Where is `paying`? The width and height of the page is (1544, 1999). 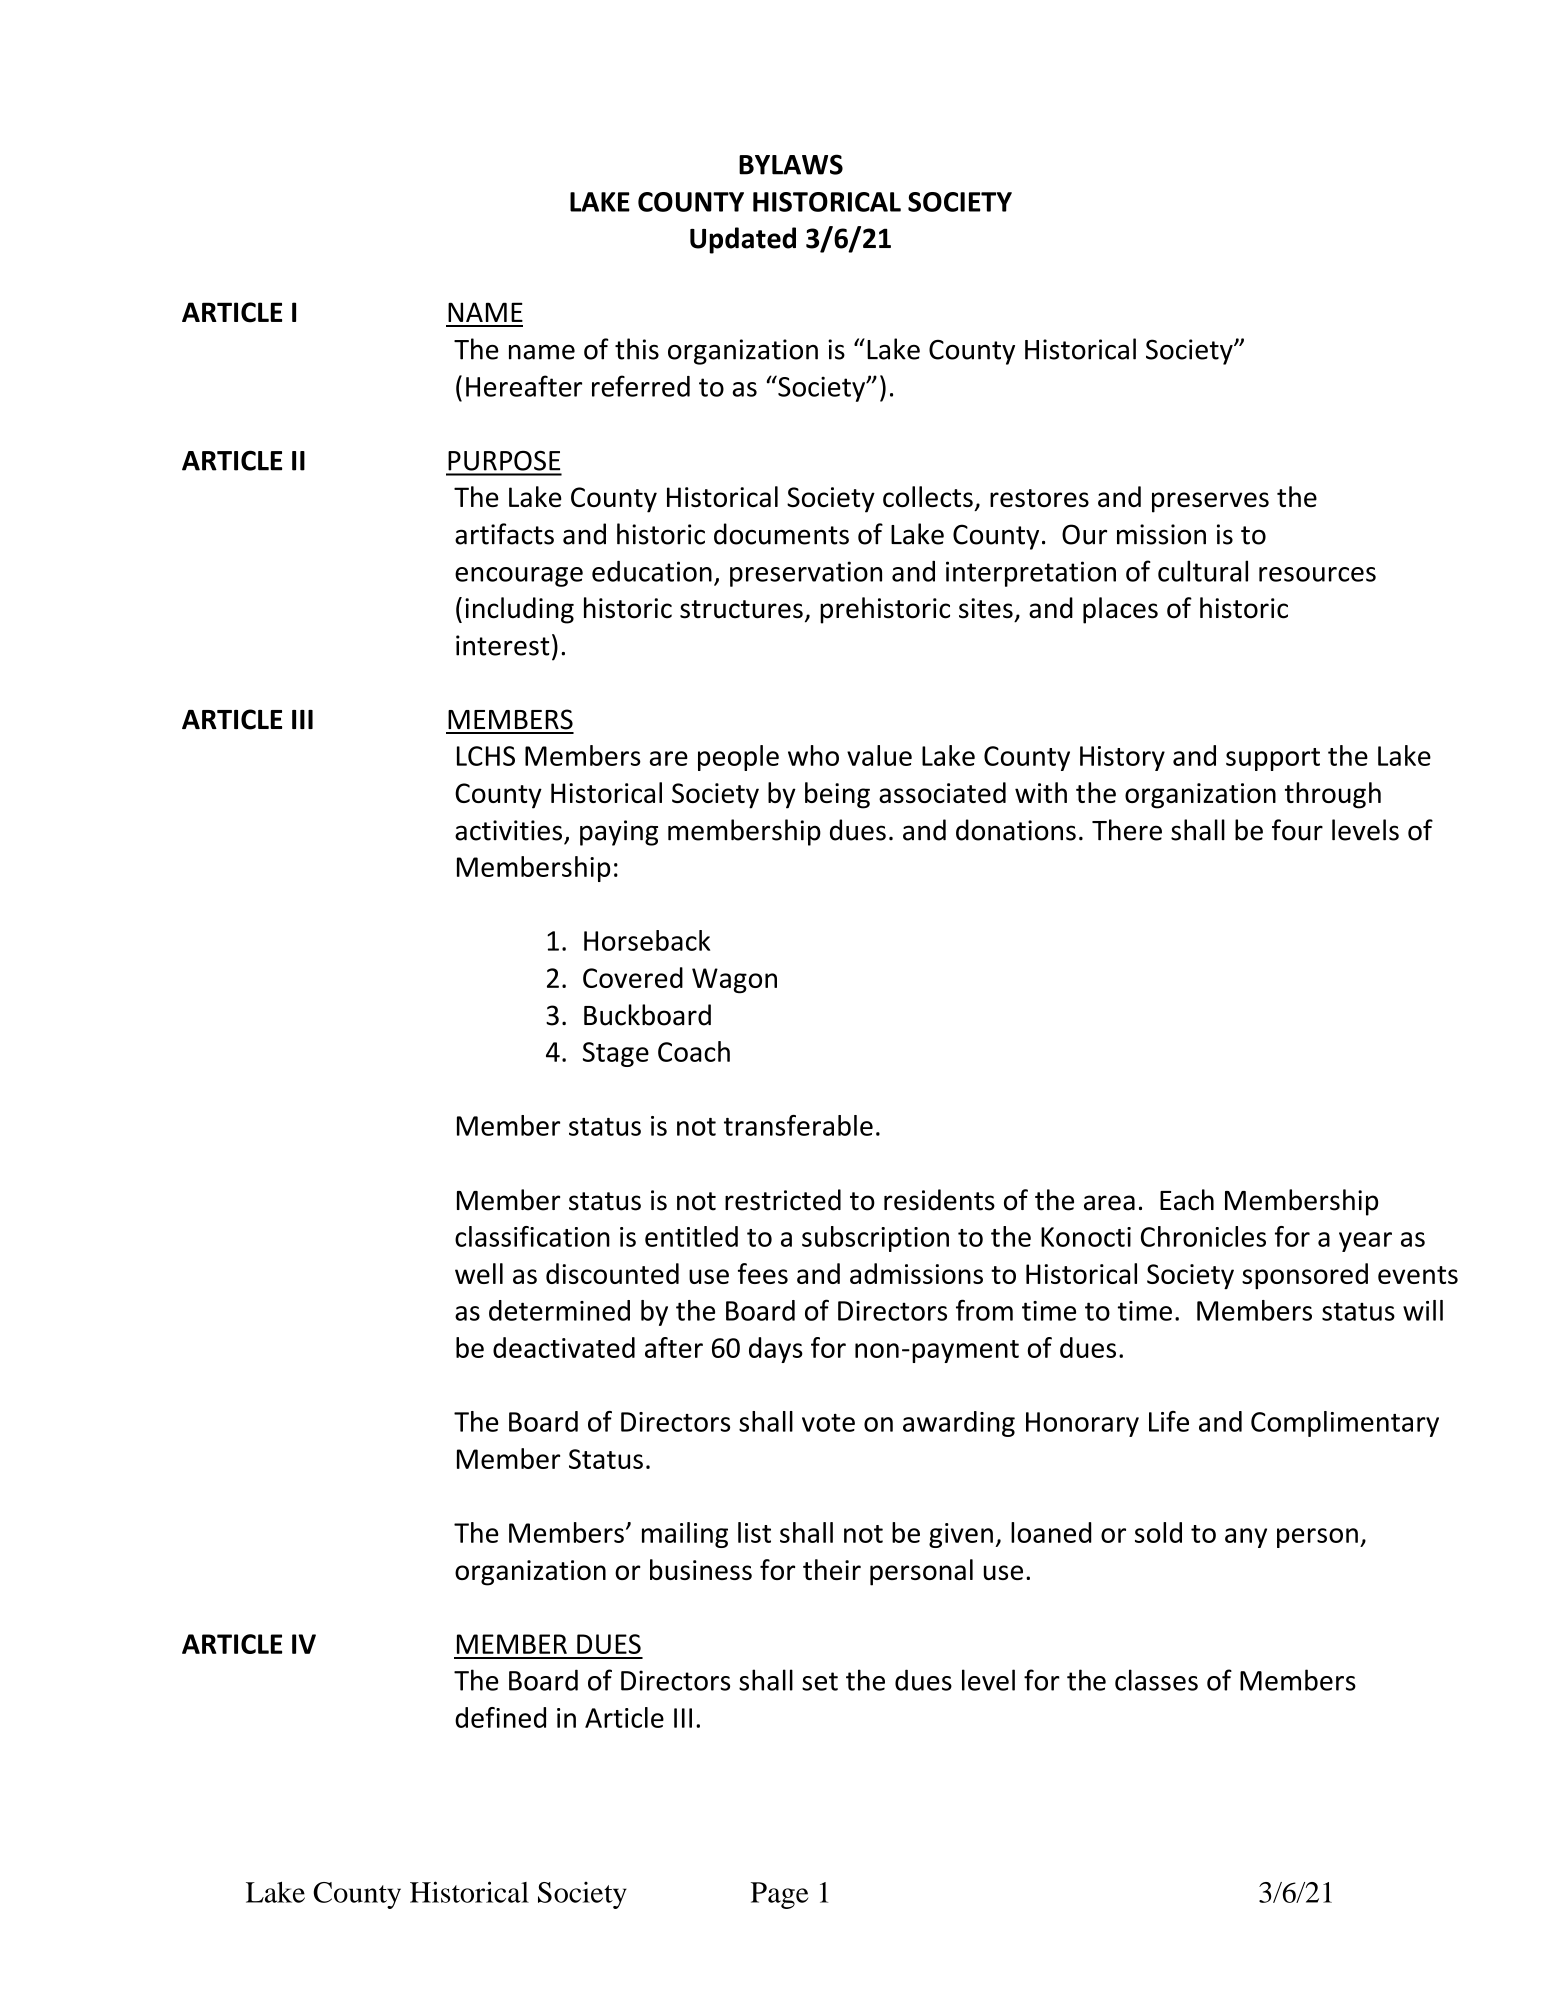 paying is located at coordinates (619, 833).
